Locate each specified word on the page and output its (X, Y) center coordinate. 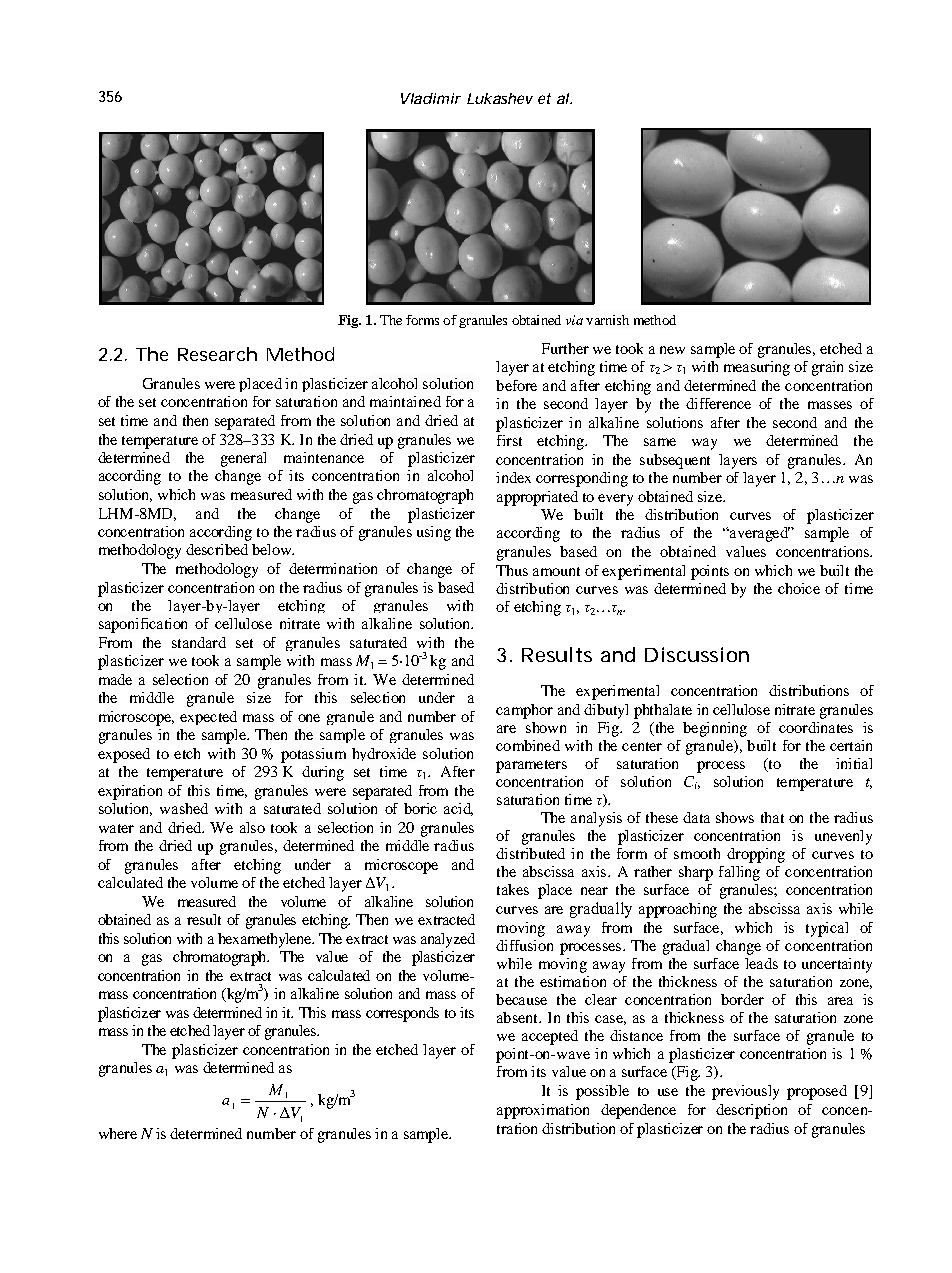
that (772, 817)
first (509, 440)
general (243, 459)
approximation (543, 1111)
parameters (531, 766)
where (118, 1133)
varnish (607, 320)
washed (184, 808)
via (574, 320)
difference (718, 403)
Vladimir (431, 98)
